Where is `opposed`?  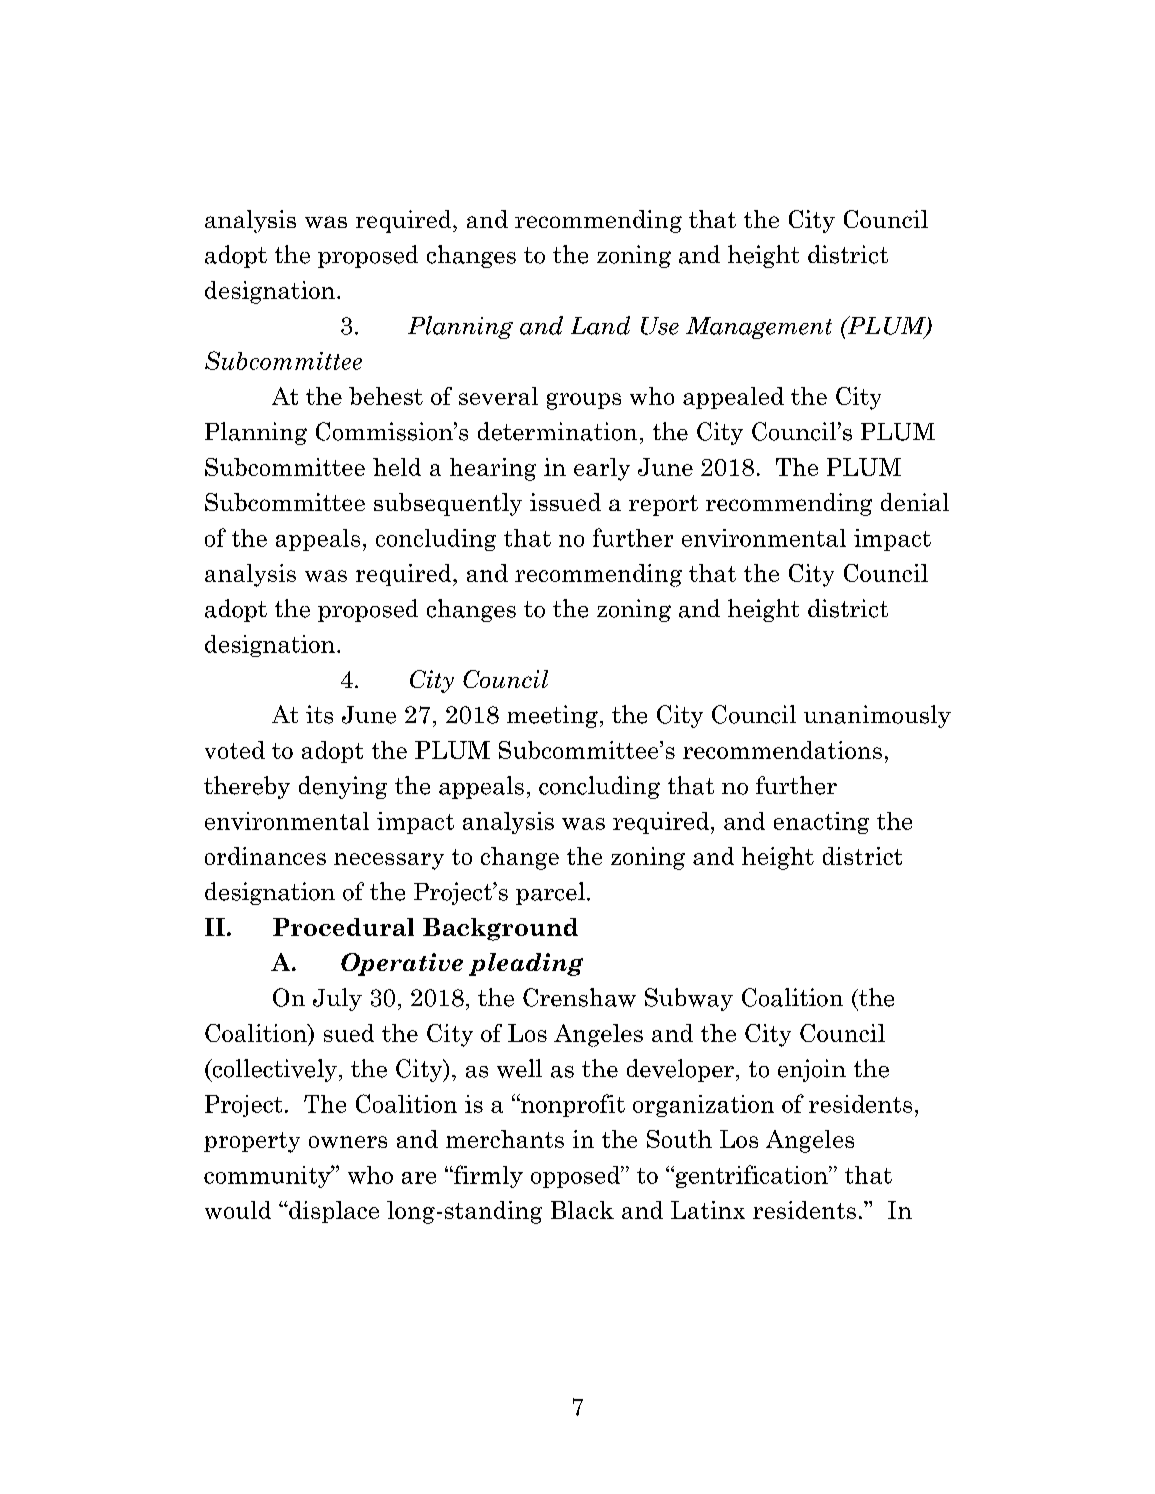
opposed is located at coordinates (576, 1177).
